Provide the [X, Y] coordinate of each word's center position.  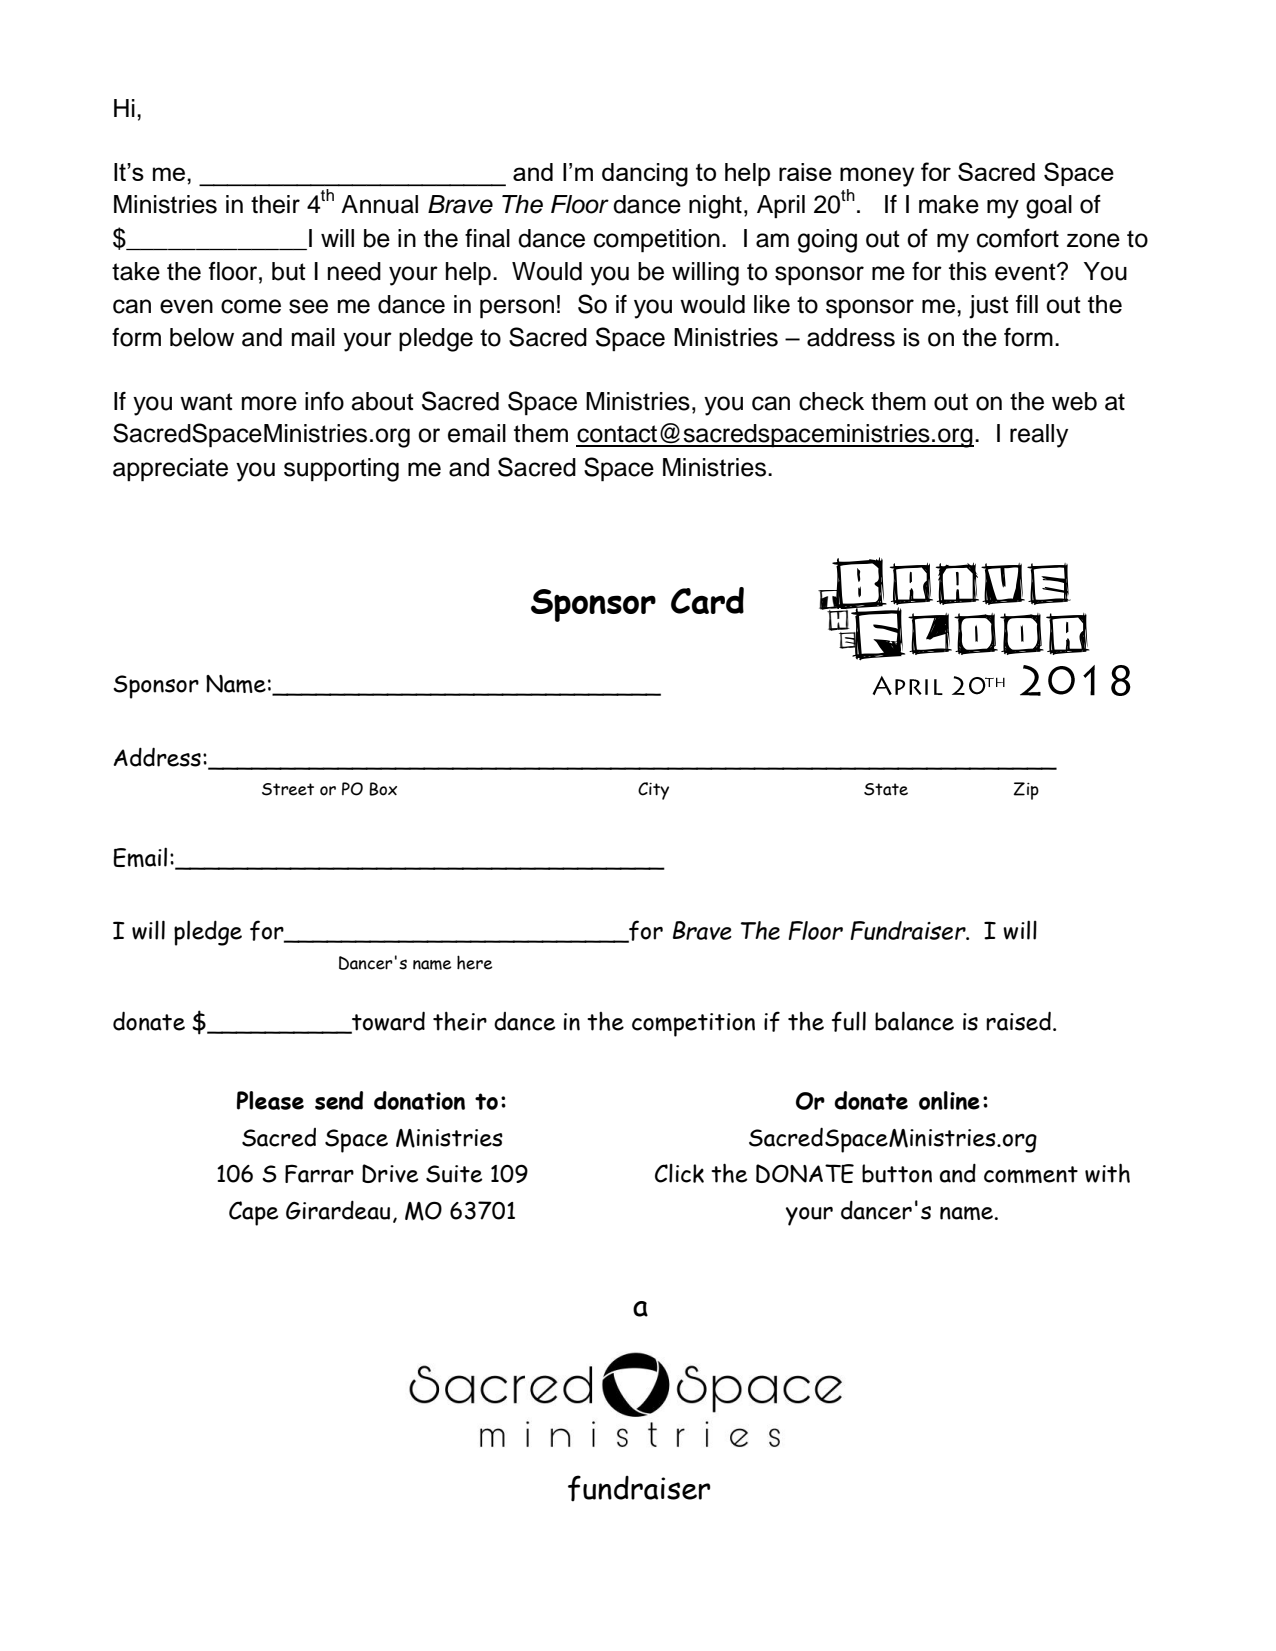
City [653, 791]
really [1039, 436]
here [474, 962]
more [269, 403]
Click [679, 1173]
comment [1031, 1174]
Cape [254, 1213]
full [849, 1021]
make [949, 204]
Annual [379, 204]
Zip [1026, 791]
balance [914, 1021]
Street [288, 789]
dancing [645, 175]
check [831, 401]
